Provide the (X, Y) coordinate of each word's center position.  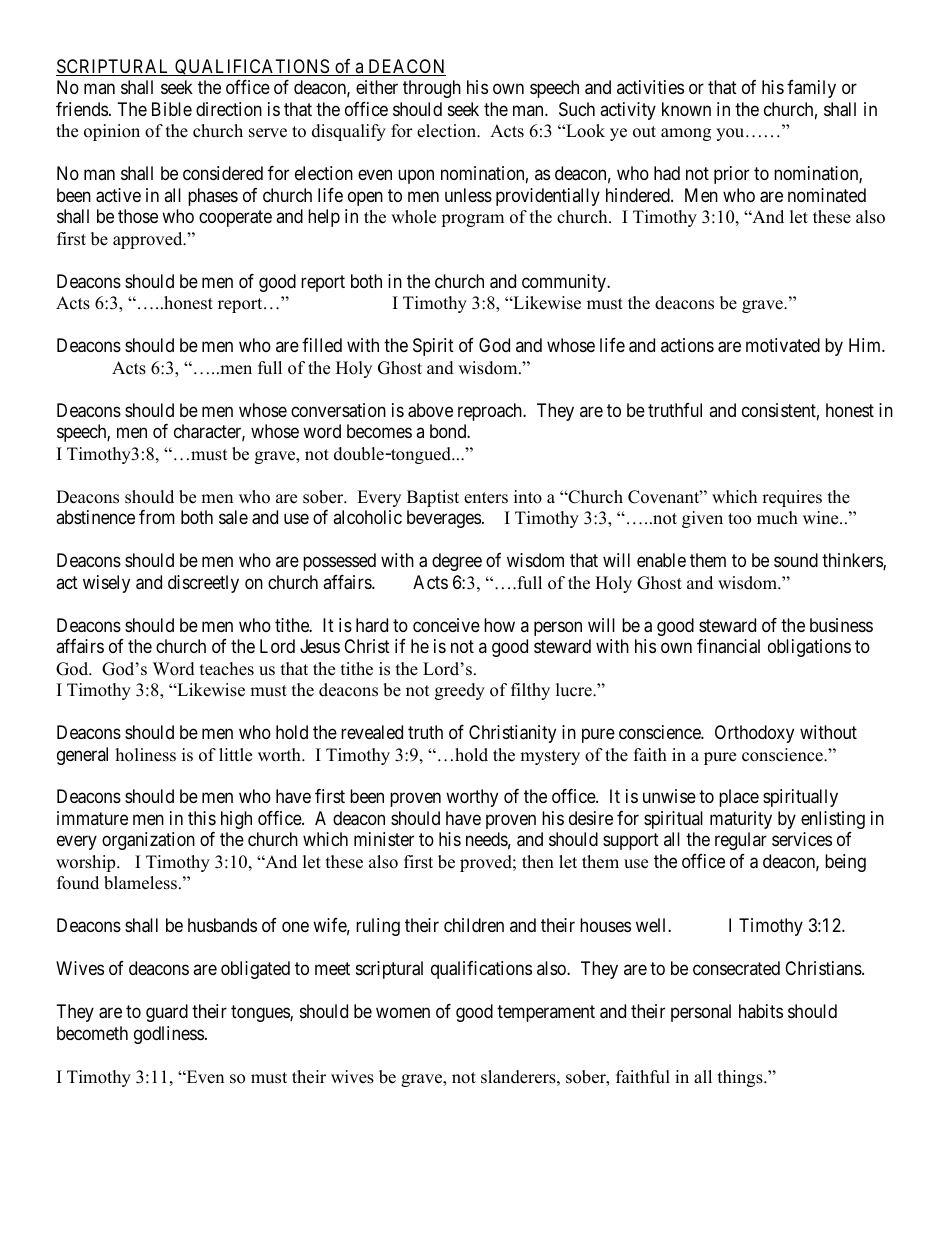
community (565, 283)
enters (486, 498)
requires (792, 498)
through (432, 89)
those (138, 216)
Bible (172, 109)
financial (728, 646)
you (731, 134)
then (538, 862)
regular (741, 841)
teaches (227, 669)
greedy (460, 691)
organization (148, 841)
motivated (783, 345)
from (157, 517)
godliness (169, 1035)
